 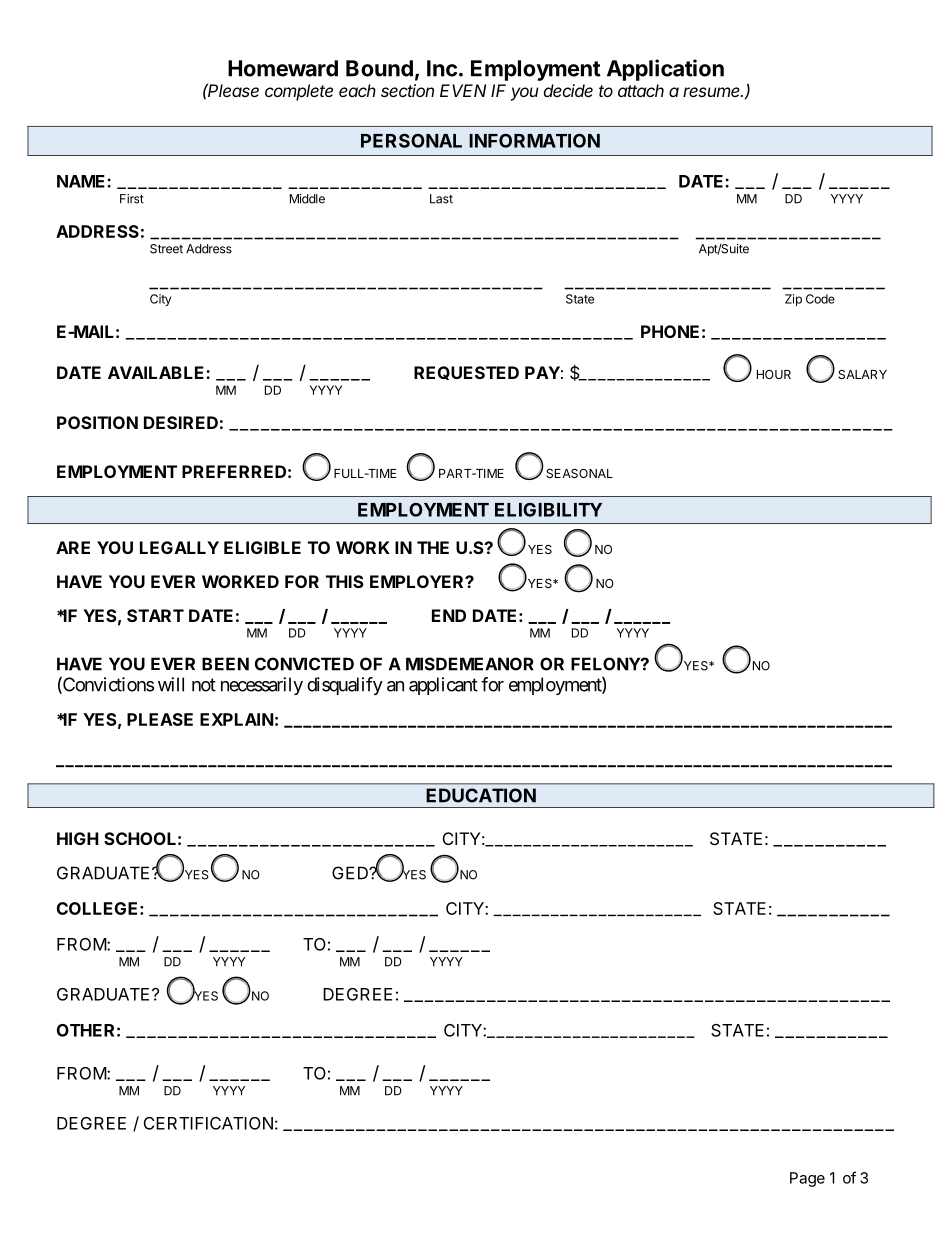 What do you see at coordinates (606, 664) in the screenshot?
I see `FELONY` at bounding box center [606, 664].
